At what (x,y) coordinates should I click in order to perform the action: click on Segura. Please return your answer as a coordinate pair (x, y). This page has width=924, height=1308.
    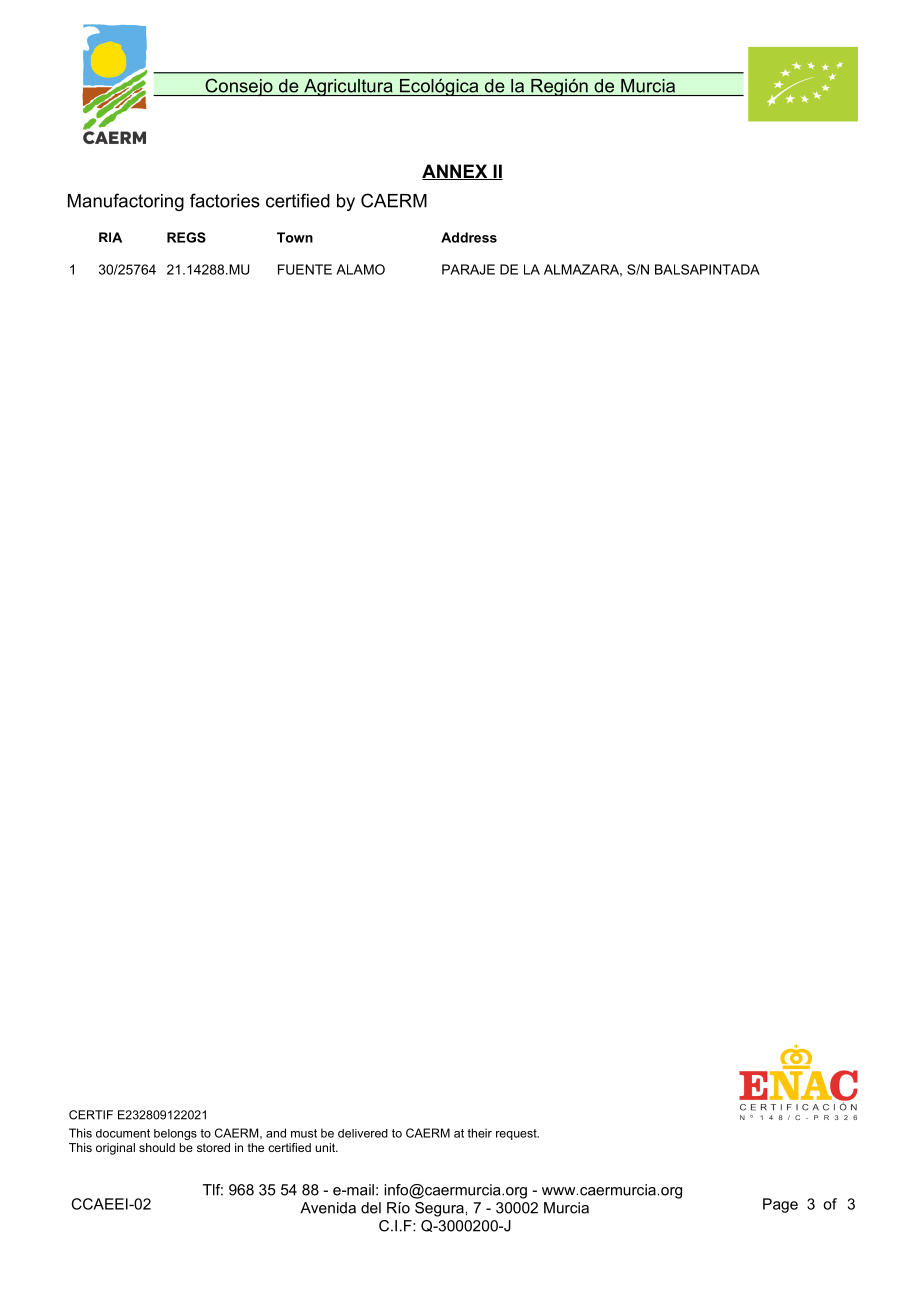
    Looking at the image, I should click on (439, 1209).
